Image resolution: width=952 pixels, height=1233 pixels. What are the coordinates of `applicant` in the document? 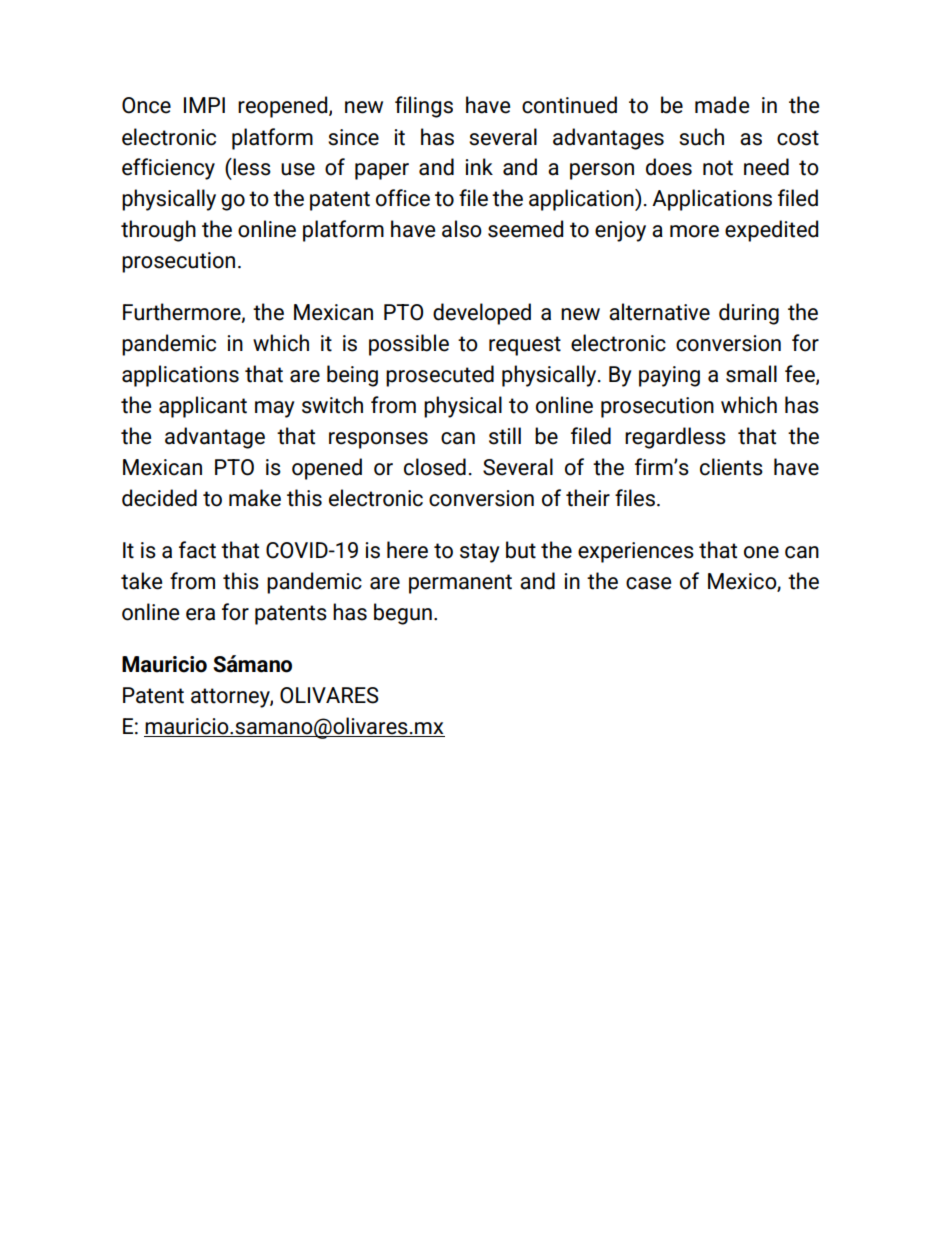 It's located at (203, 407).
